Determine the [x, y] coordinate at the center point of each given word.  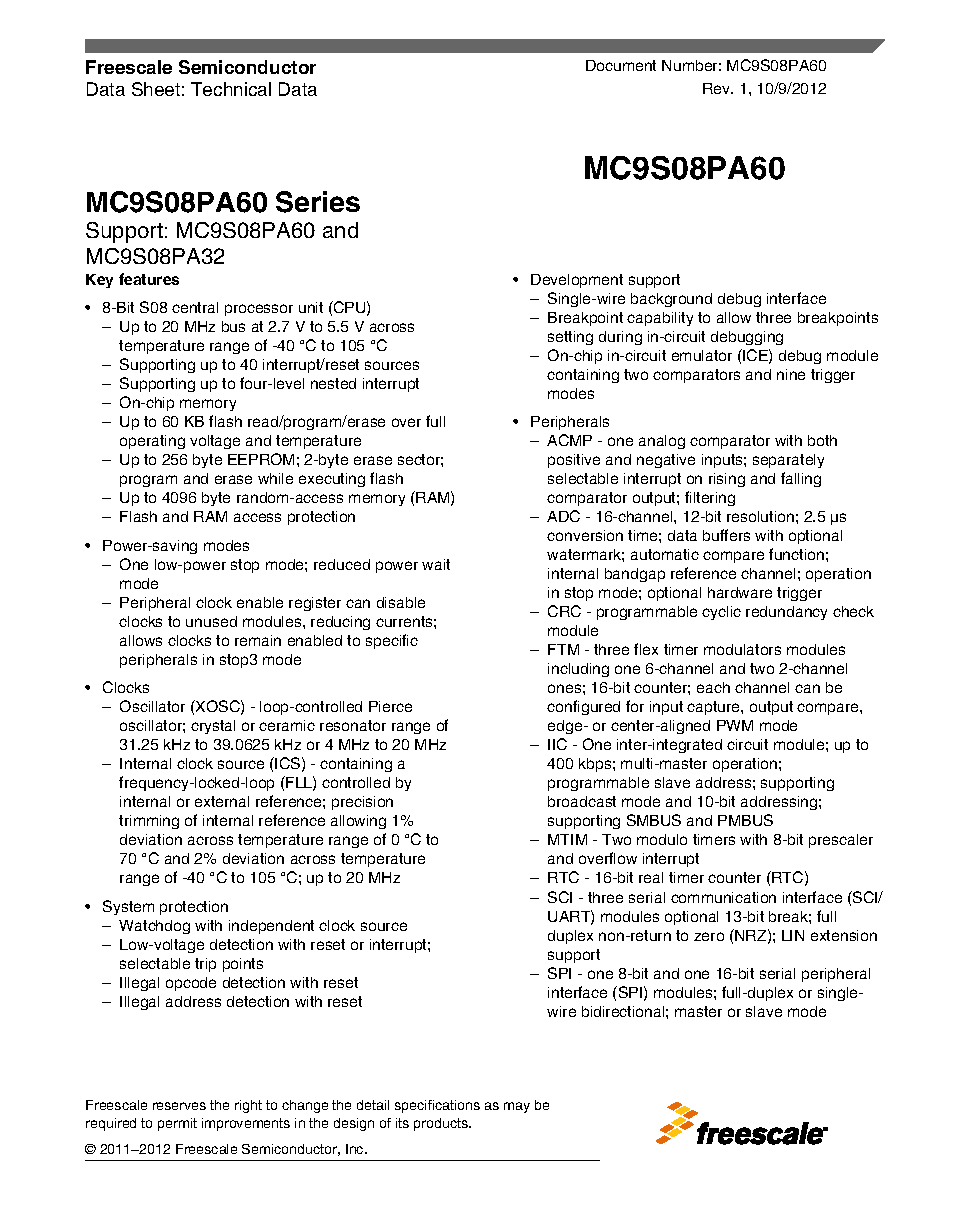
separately [788, 461]
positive [574, 461]
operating [152, 442]
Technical [231, 89]
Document [621, 65]
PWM [735, 725]
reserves [179, 1106]
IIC [557, 744]
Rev [718, 88]
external [222, 801]
